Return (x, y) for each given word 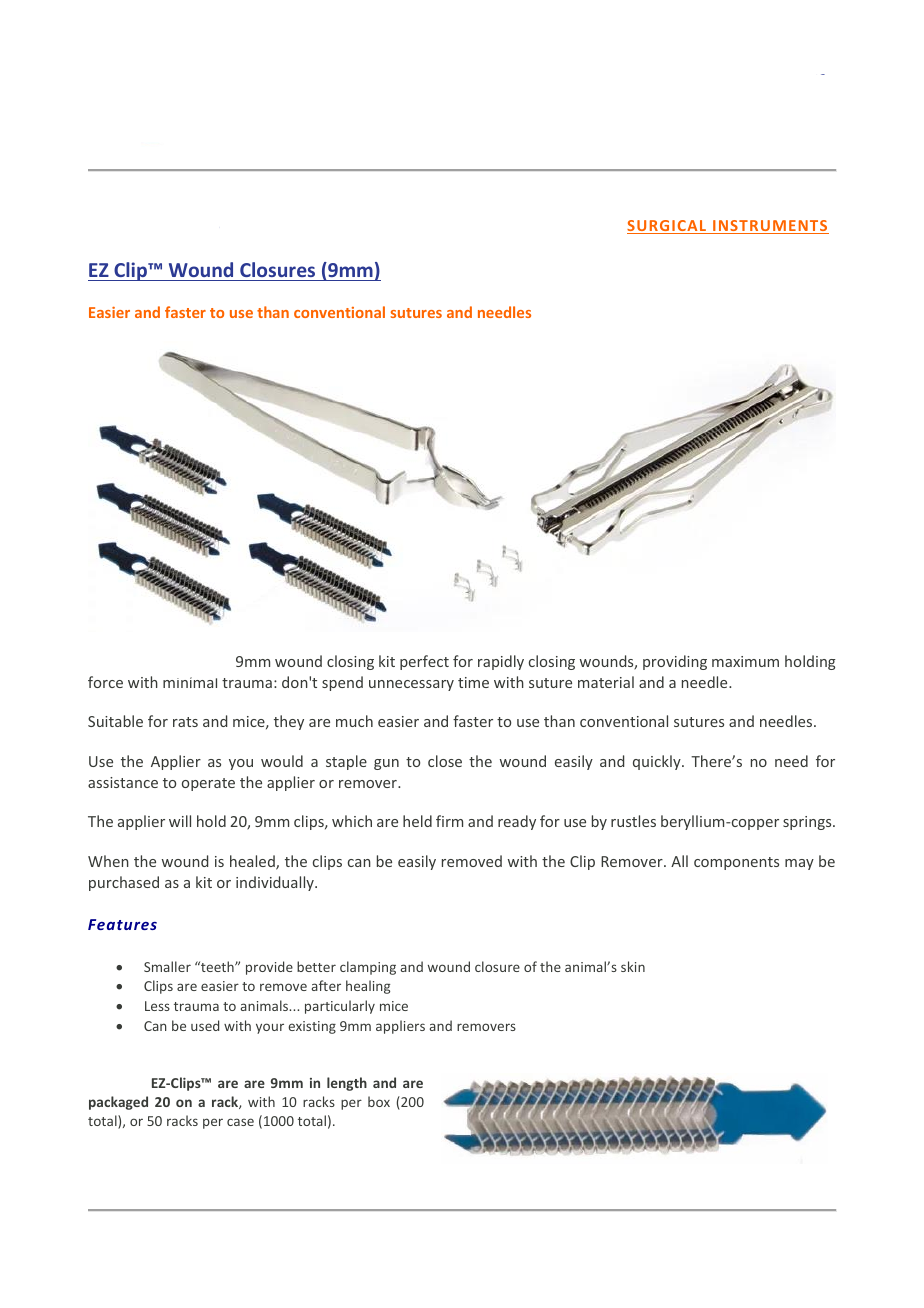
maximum (745, 661)
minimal (190, 682)
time (473, 682)
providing (675, 662)
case (240, 1122)
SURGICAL (667, 227)
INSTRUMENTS (770, 227)
